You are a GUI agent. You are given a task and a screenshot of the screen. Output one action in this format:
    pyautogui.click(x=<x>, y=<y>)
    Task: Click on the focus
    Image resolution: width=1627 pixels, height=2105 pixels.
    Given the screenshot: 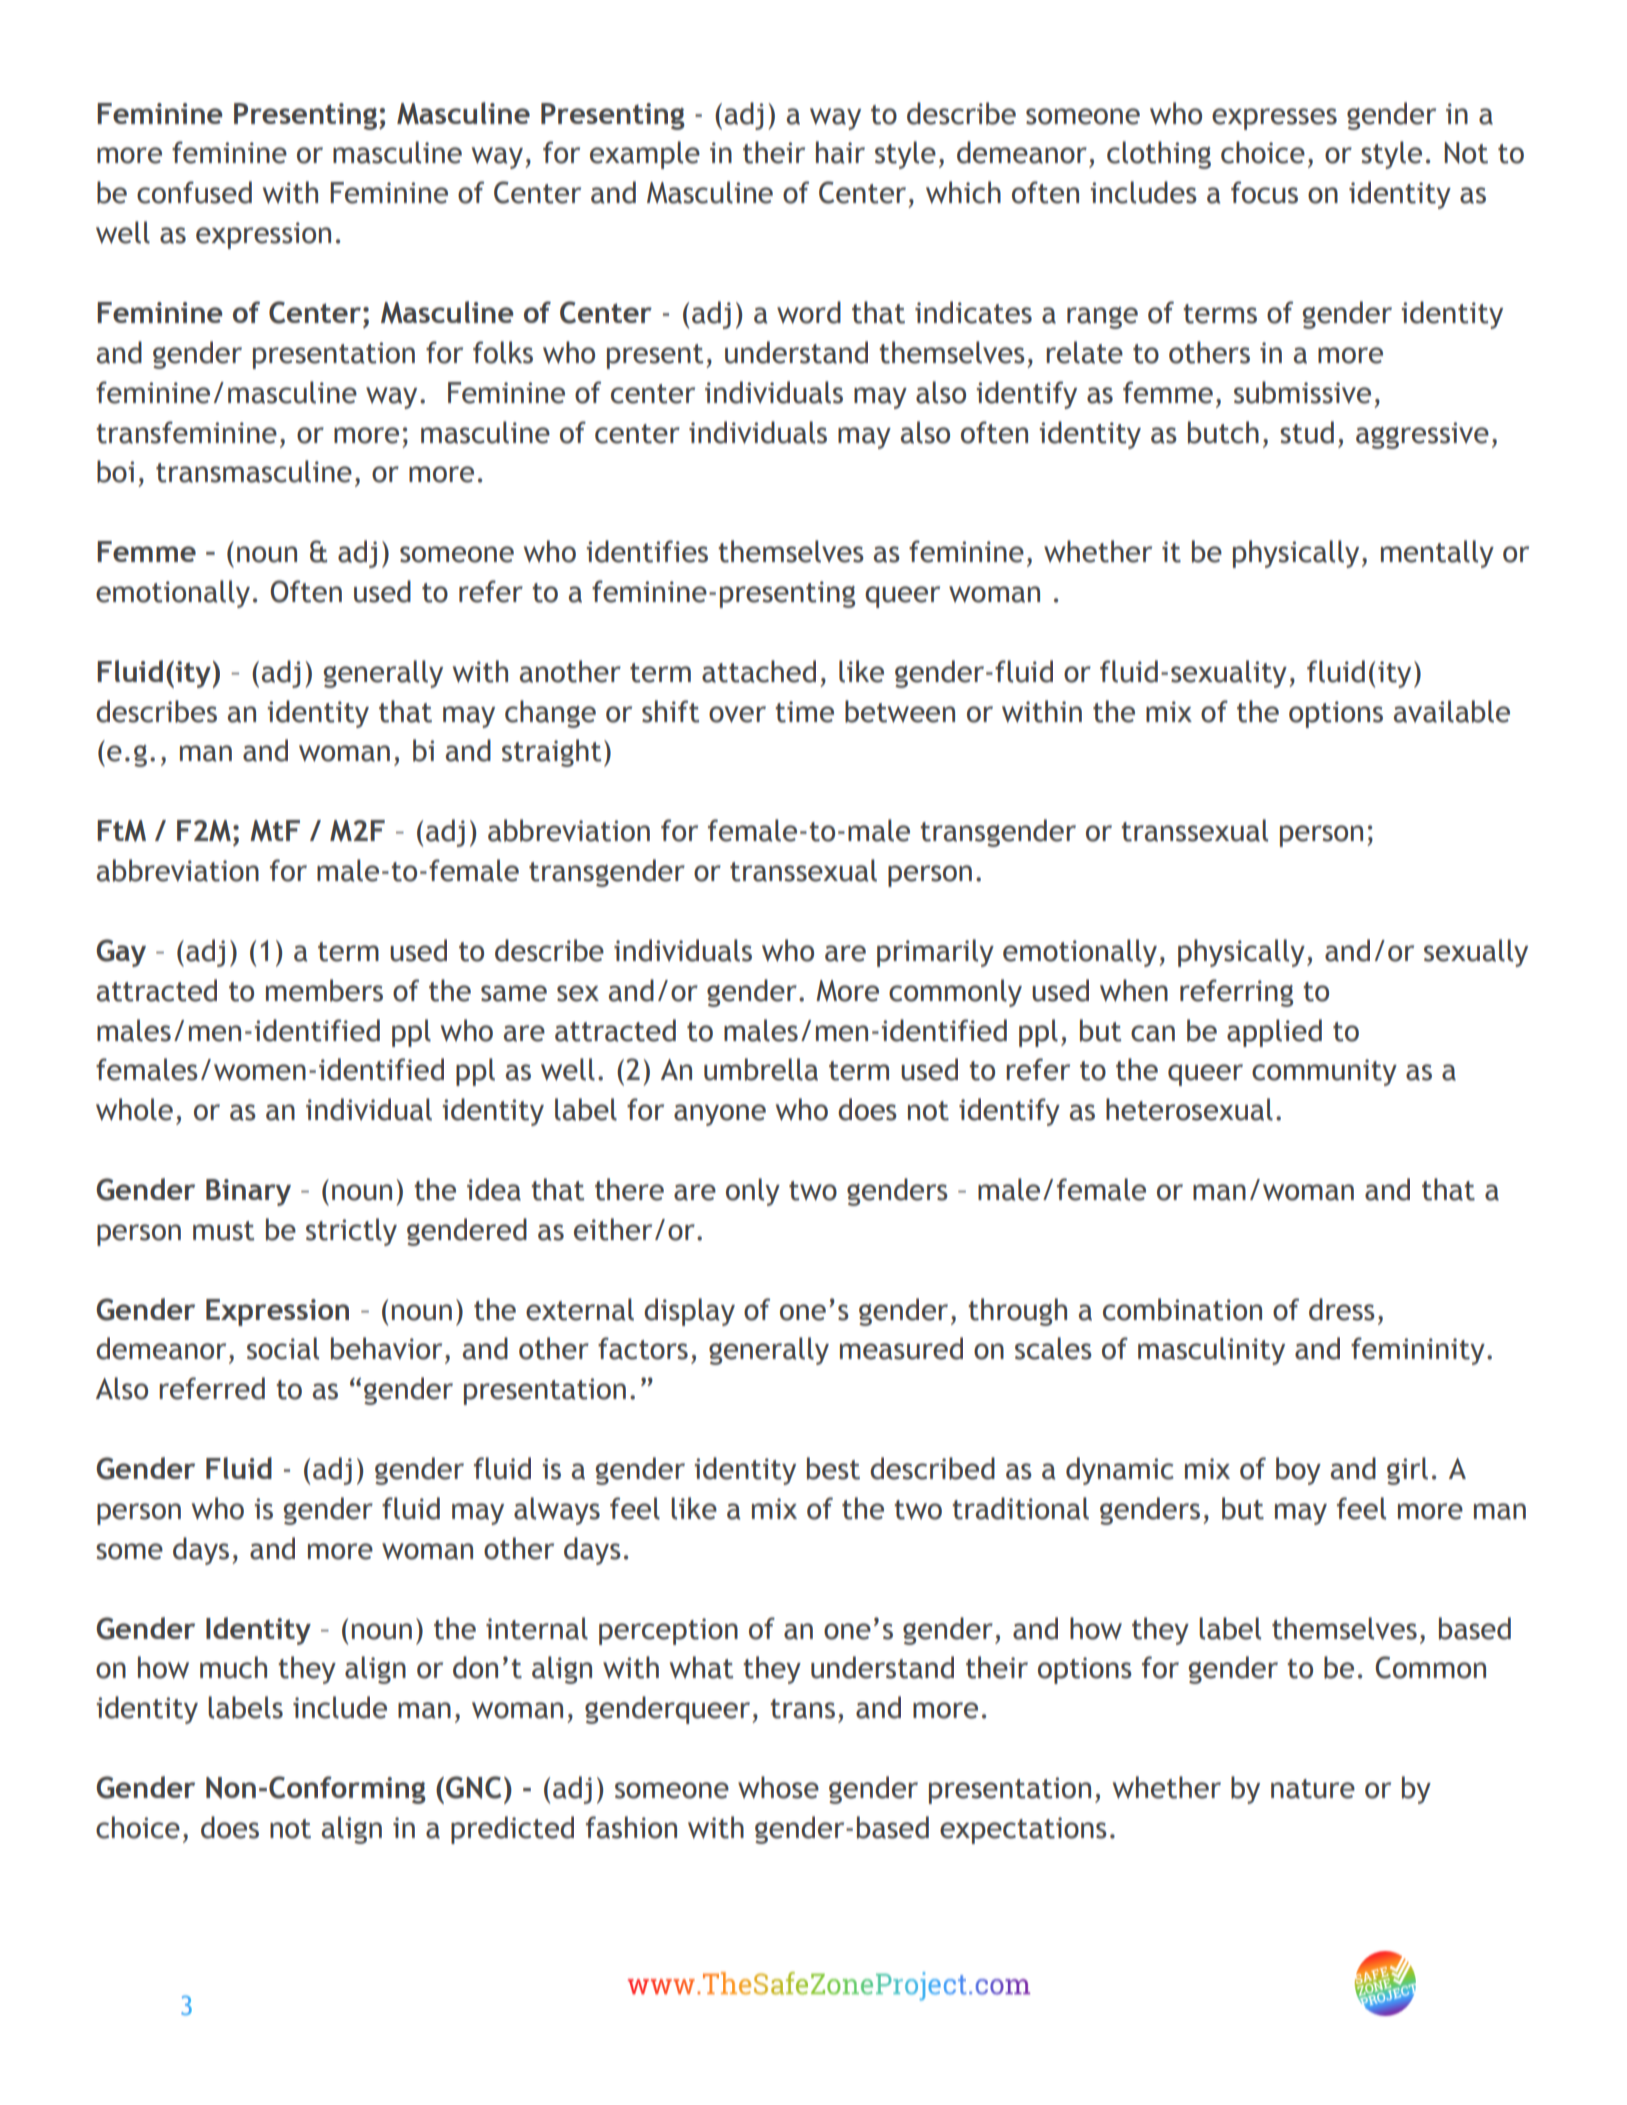 What is the action you would take?
    pyautogui.click(x=1264, y=192)
